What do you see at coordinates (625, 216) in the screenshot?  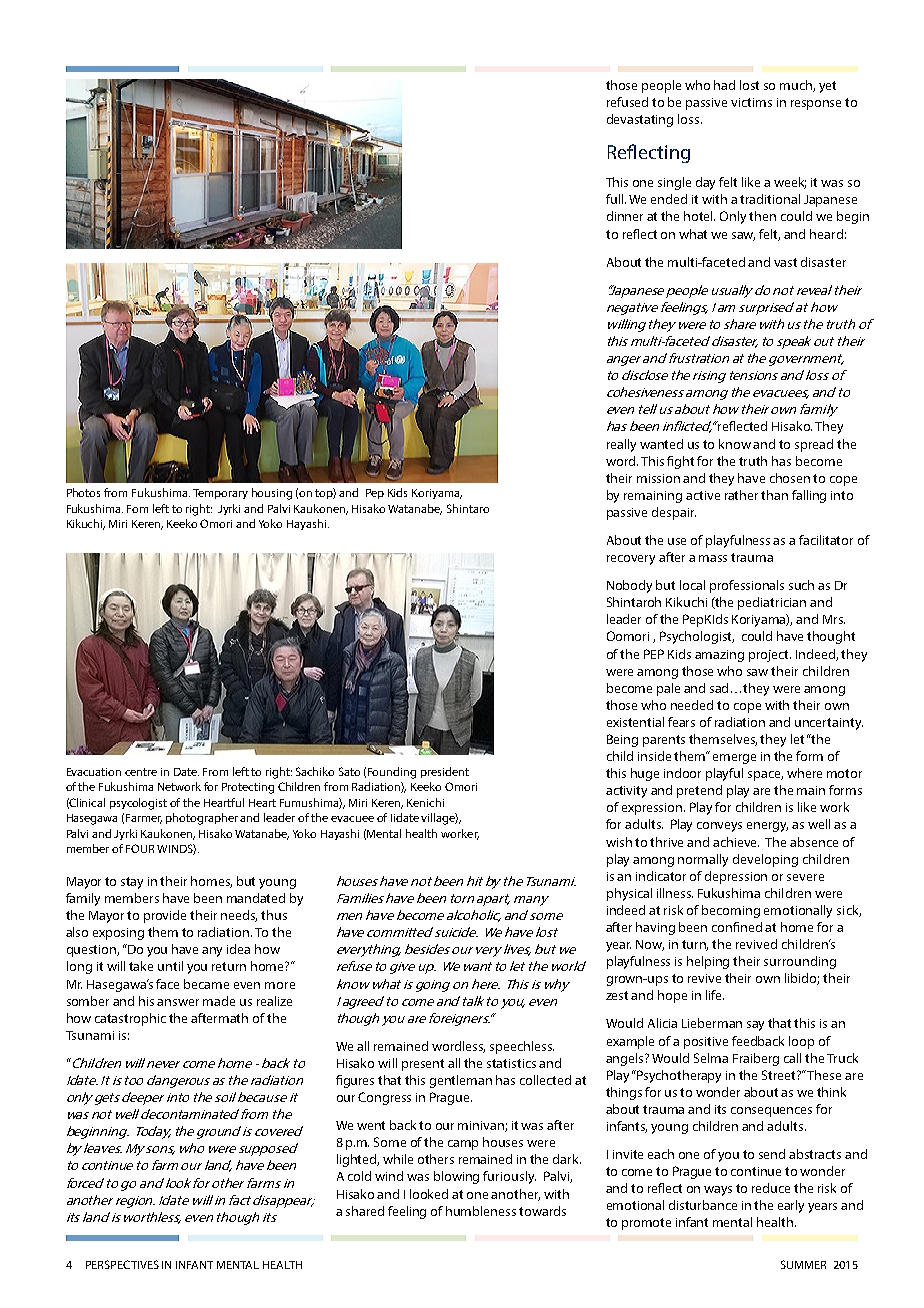 I see `dinner` at bounding box center [625, 216].
